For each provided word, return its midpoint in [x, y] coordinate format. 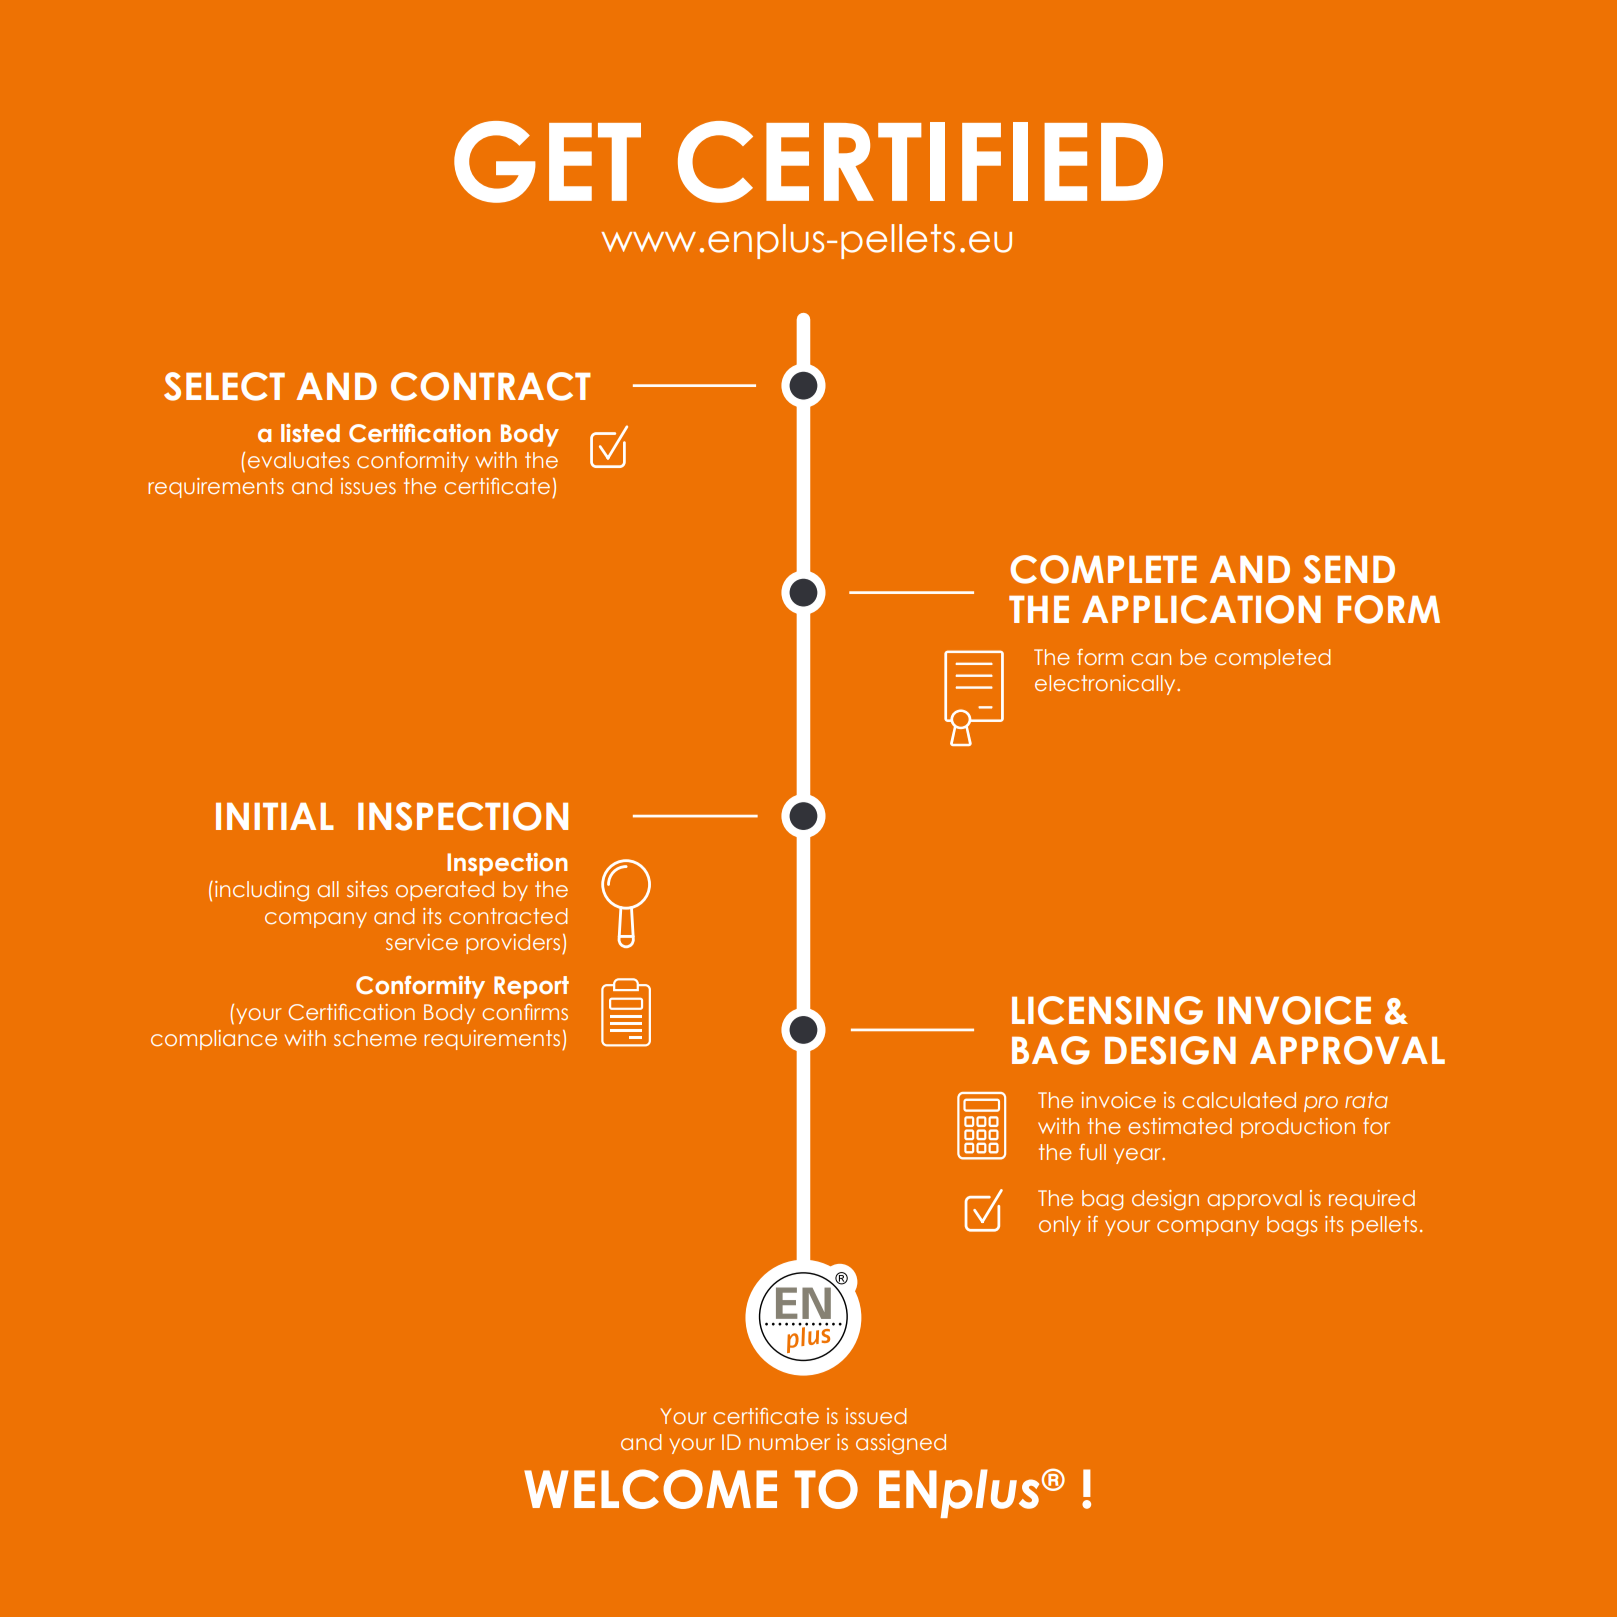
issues [368, 486]
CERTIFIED [920, 162]
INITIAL [275, 816]
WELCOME [650, 1489]
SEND [1349, 569]
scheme [375, 1038]
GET [547, 162]
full [1092, 1152]
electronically [1106, 685]
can [1151, 659]
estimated [1180, 1126]
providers [514, 944]
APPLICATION [1201, 609]
